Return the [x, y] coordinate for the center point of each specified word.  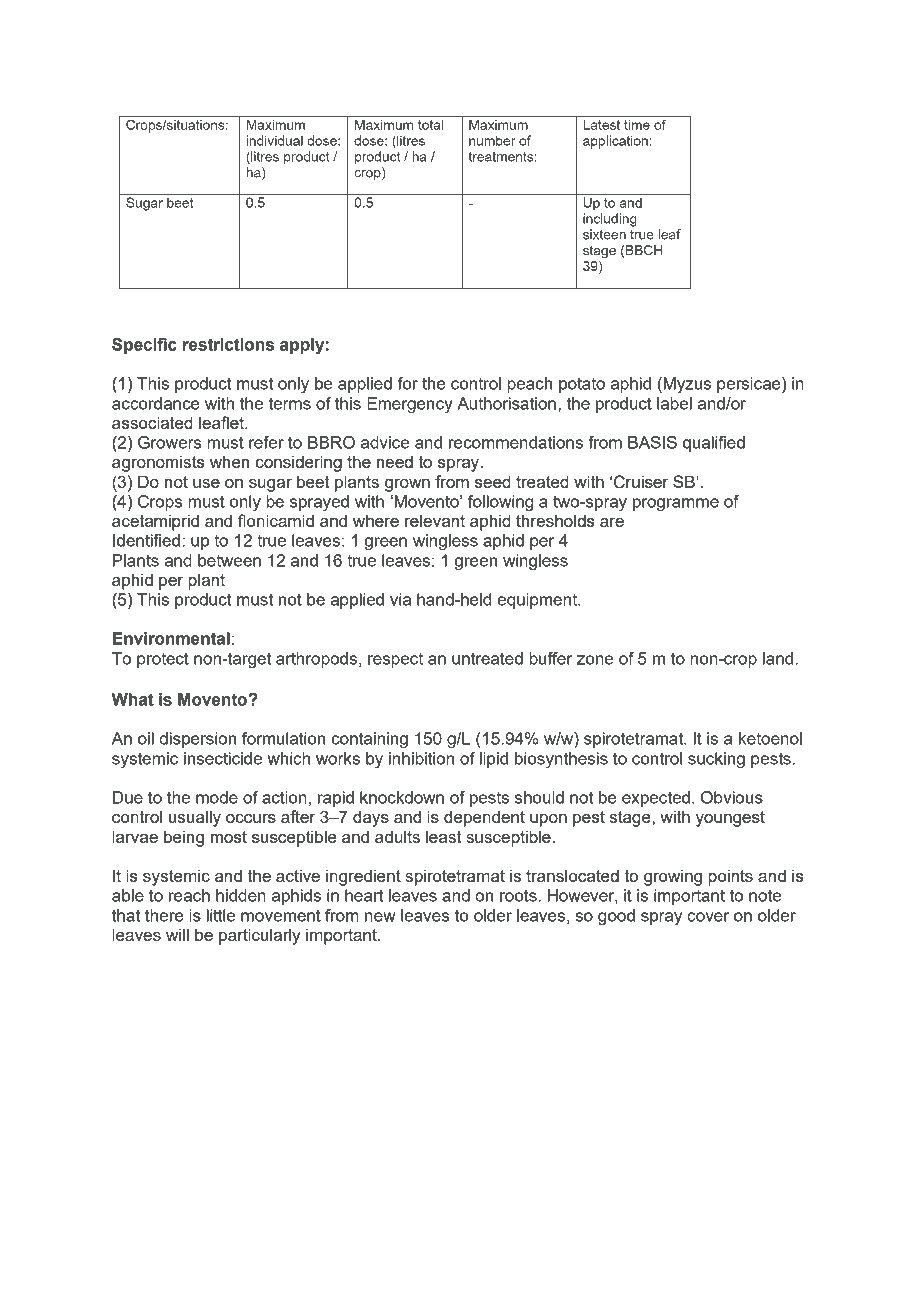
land [778, 658]
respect [395, 660]
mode [217, 797]
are [612, 522]
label [674, 403]
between [229, 560]
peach [529, 385]
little [221, 915]
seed [493, 481]
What [133, 699]
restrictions [228, 344]
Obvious [732, 797]
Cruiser [641, 482]
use [206, 483]
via [400, 599]
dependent [484, 818]
